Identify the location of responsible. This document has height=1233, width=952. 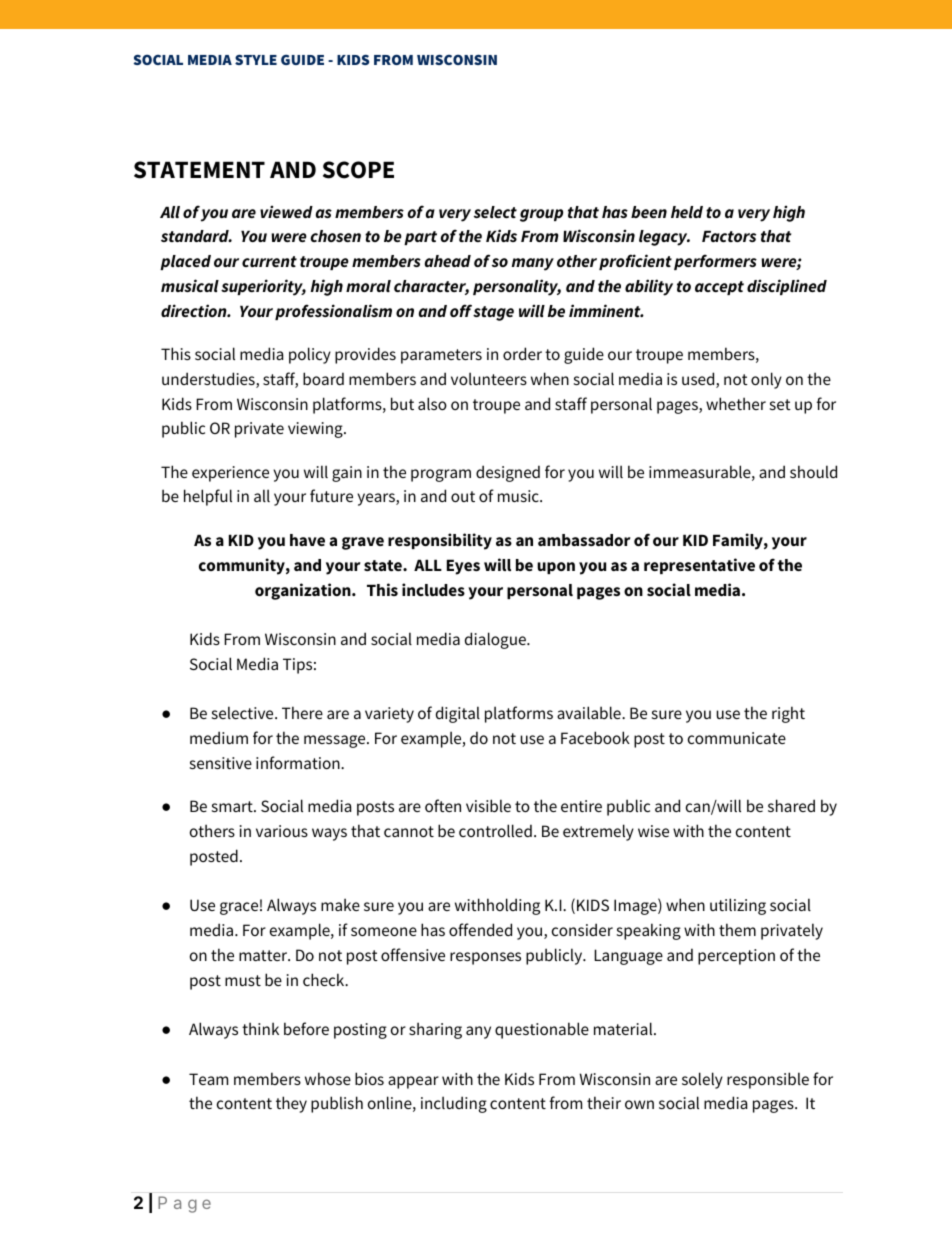
(768, 1080).
